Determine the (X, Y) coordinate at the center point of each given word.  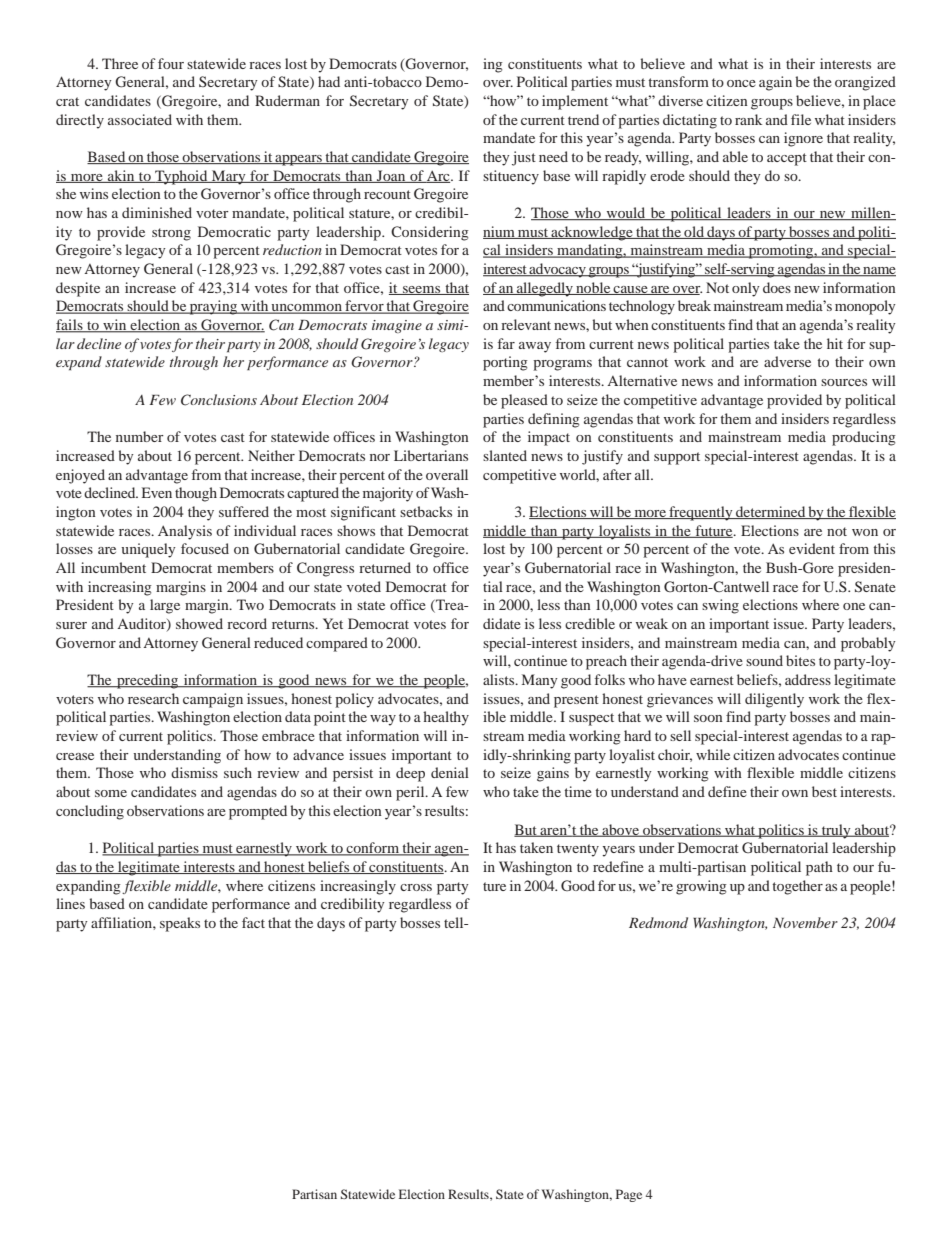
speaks (180, 924)
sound (764, 660)
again (775, 83)
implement (575, 102)
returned (385, 567)
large (165, 606)
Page (629, 1195)
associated (140, 119)
